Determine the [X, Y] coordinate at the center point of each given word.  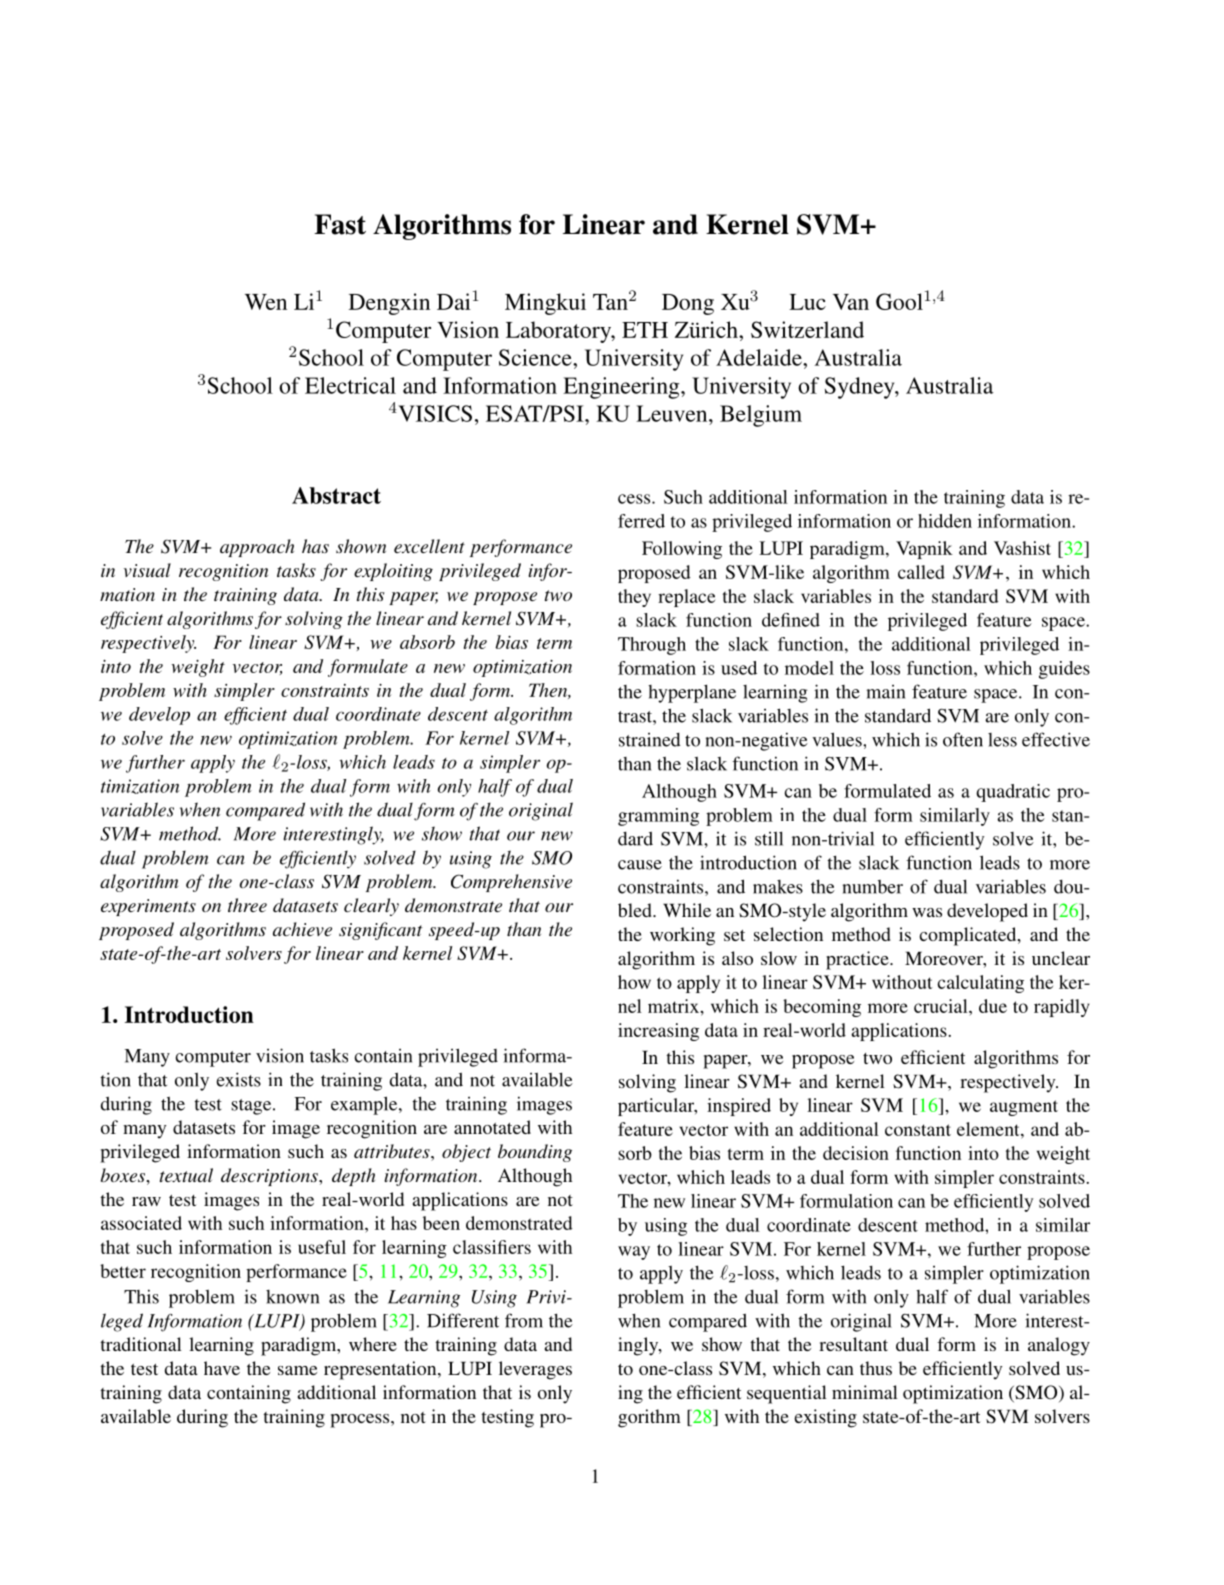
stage [252, 1107]
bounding [535, 1153]
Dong [688, 304]
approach [257, 548]
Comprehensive [511, 883]
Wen [266, 302]
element [989, 1129]
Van [851, 302]
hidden [945, 521]
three [247, 905]
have [222, 1368]
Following [682, 550]
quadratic [1013, 793]
